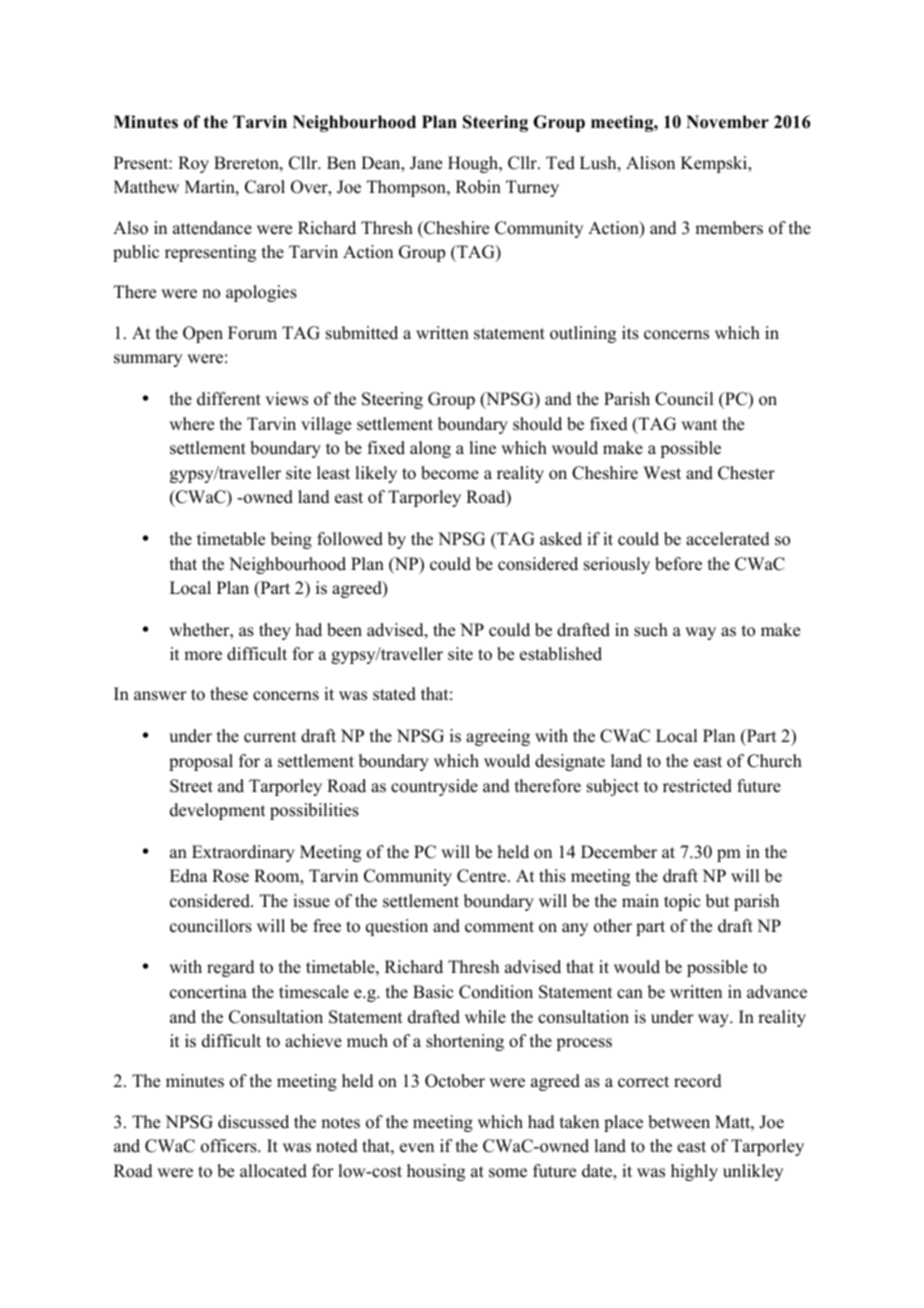 The width and height of the screenshot is (924, 1308). What do you see at coordinates (474, 164) in the screenshot?
I see `Hough` at bounding box center [474, 164].
